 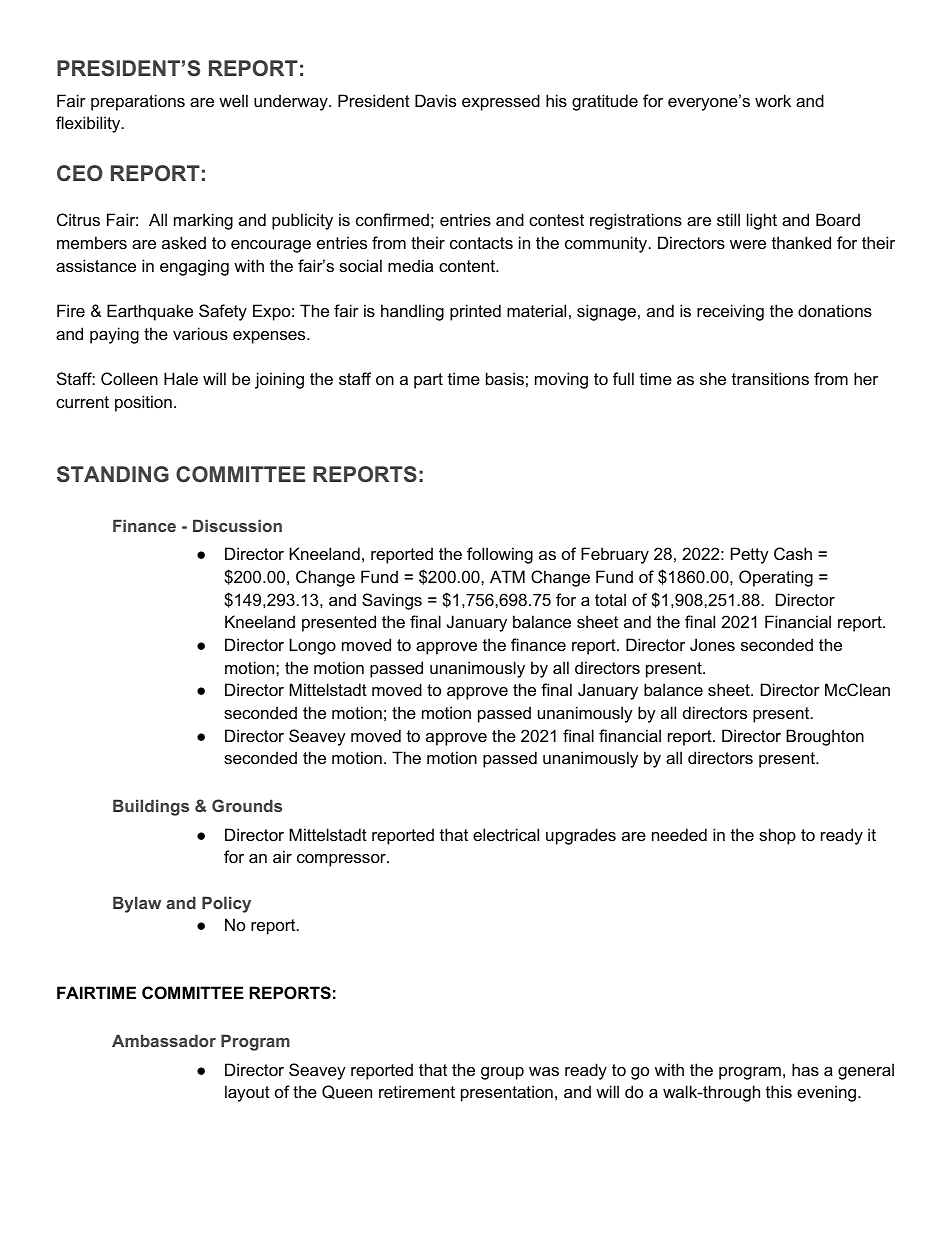 I want to click on Buildings, so click(x=151, y=807).
